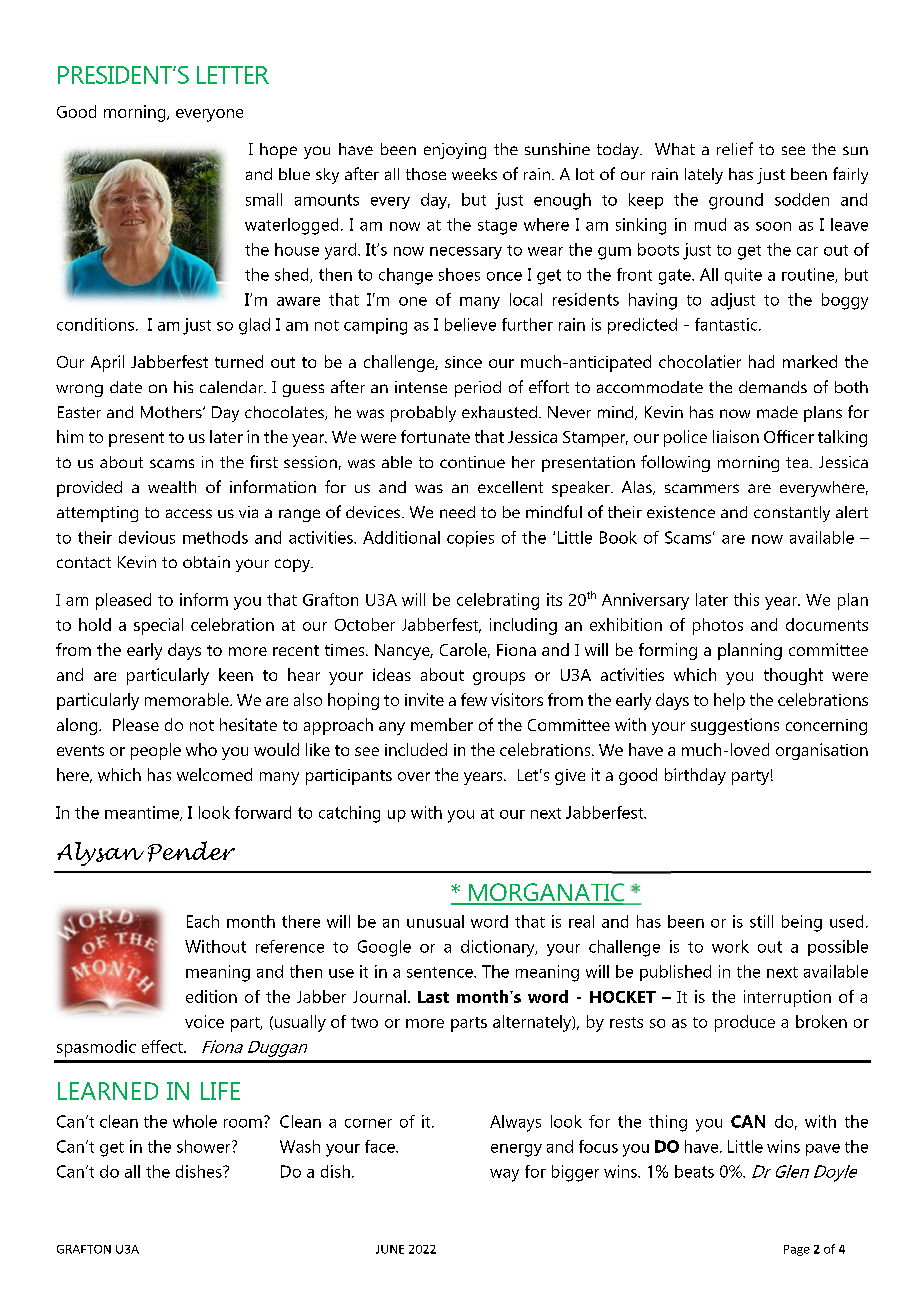 The width and height of the screenshot is (924, 1308). What do you see at coordinates (172, 412) in the screenshot?
I see `Mothers` at bounding box center [172, 412].
